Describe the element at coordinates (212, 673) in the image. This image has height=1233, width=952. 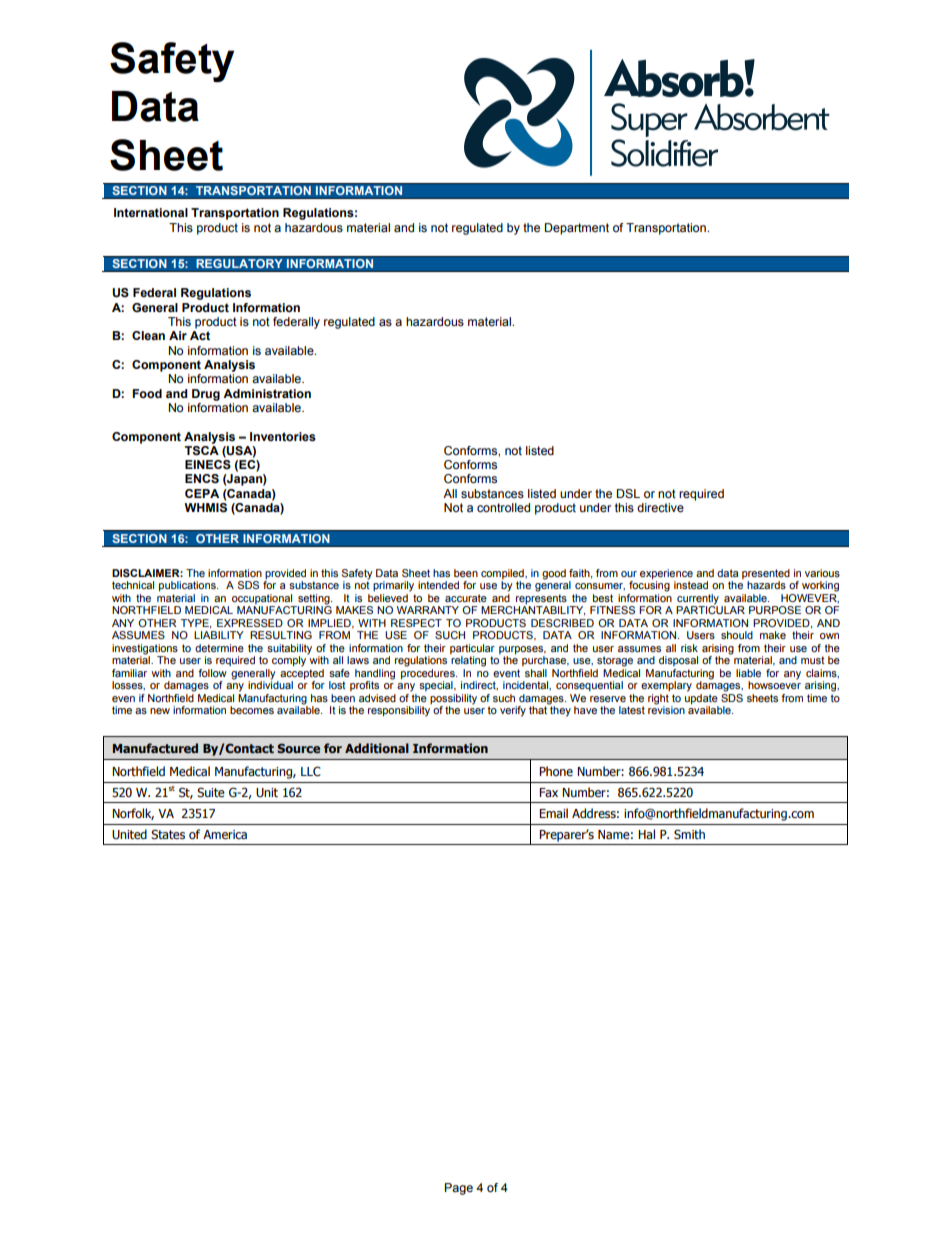
I see `follow` at that location.
